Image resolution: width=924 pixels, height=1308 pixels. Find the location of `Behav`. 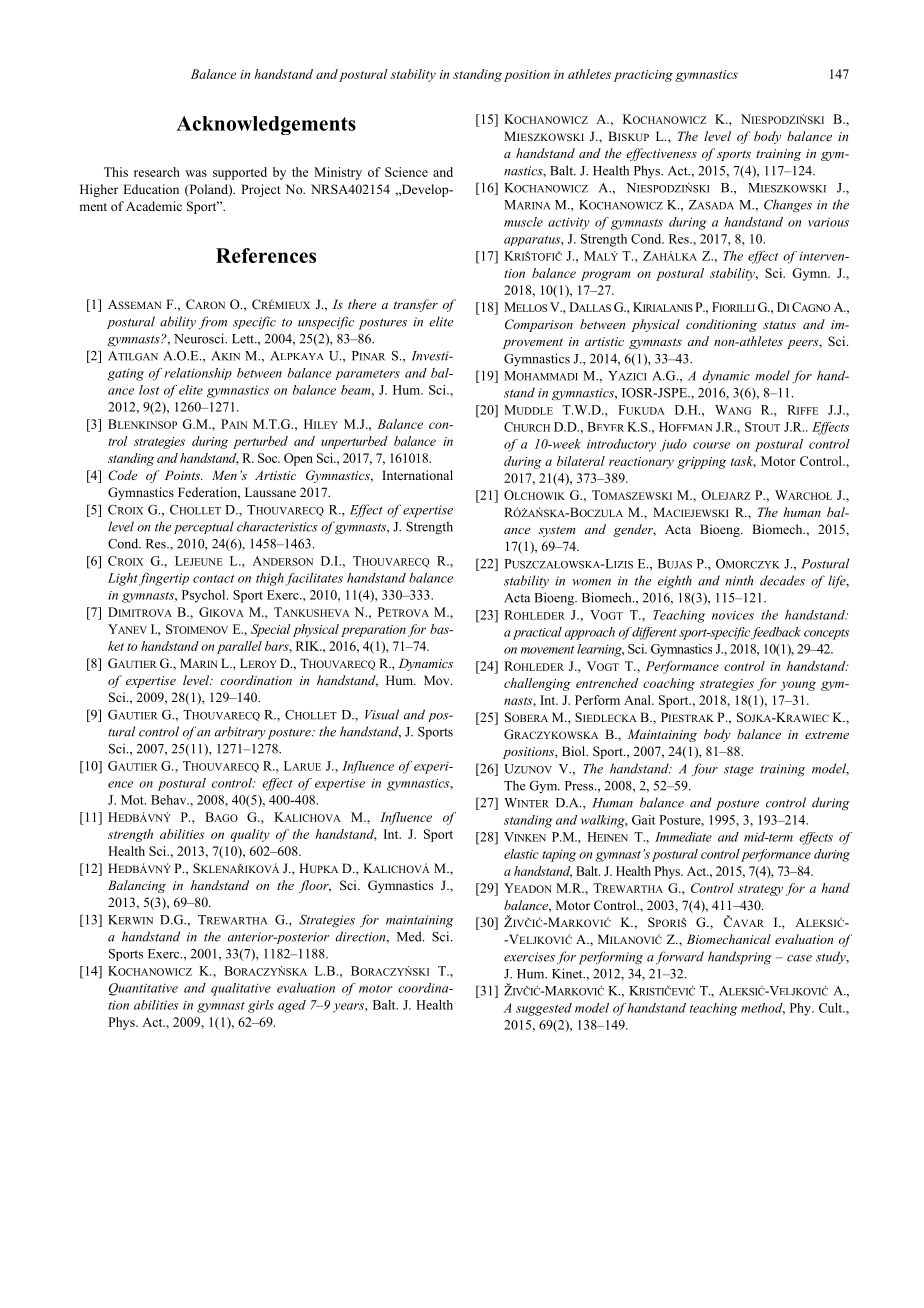

Behav is located at coordinates (170, 800).
